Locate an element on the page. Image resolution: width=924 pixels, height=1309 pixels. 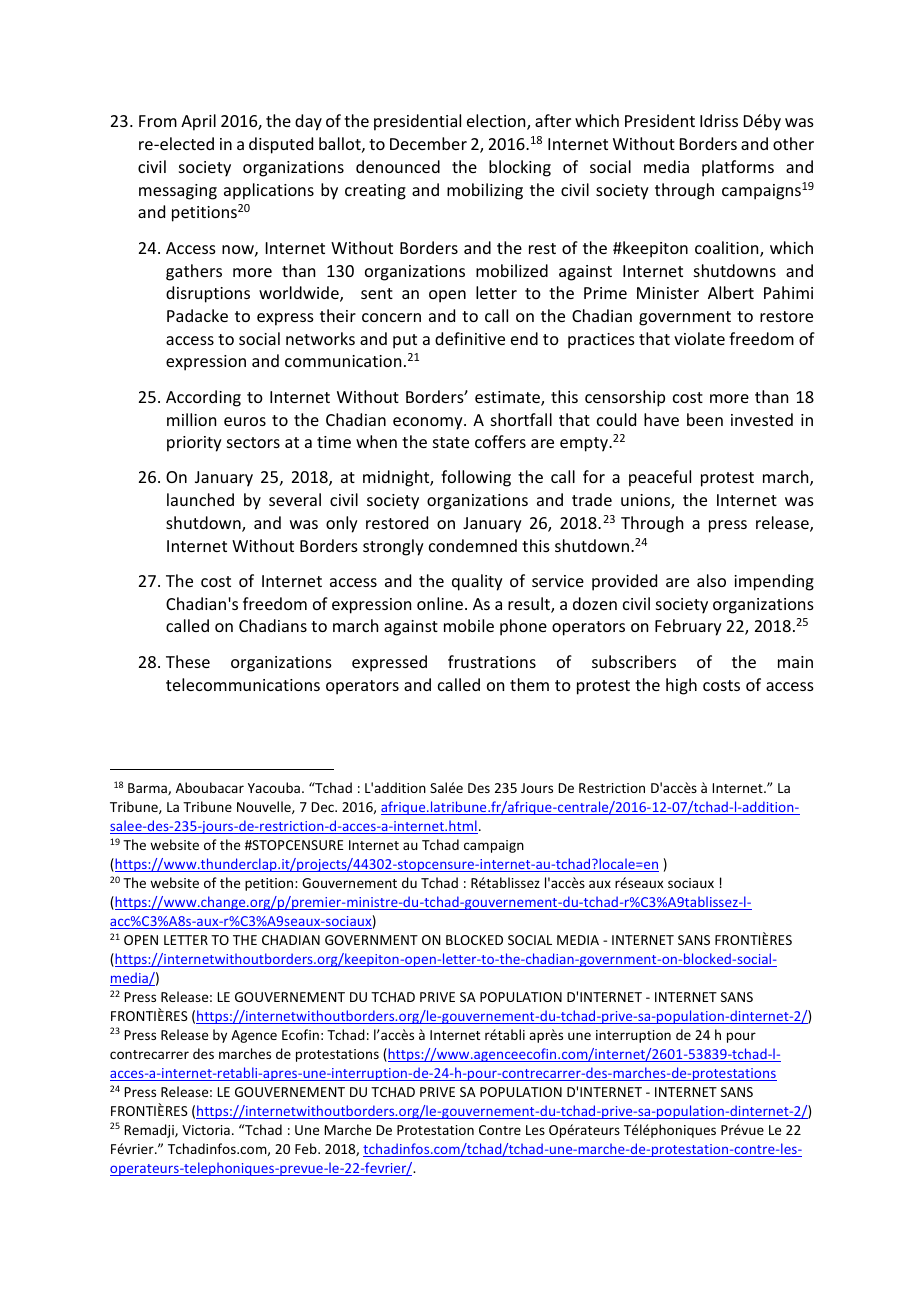
Nouvelle is located at coordinates (265, 807).
